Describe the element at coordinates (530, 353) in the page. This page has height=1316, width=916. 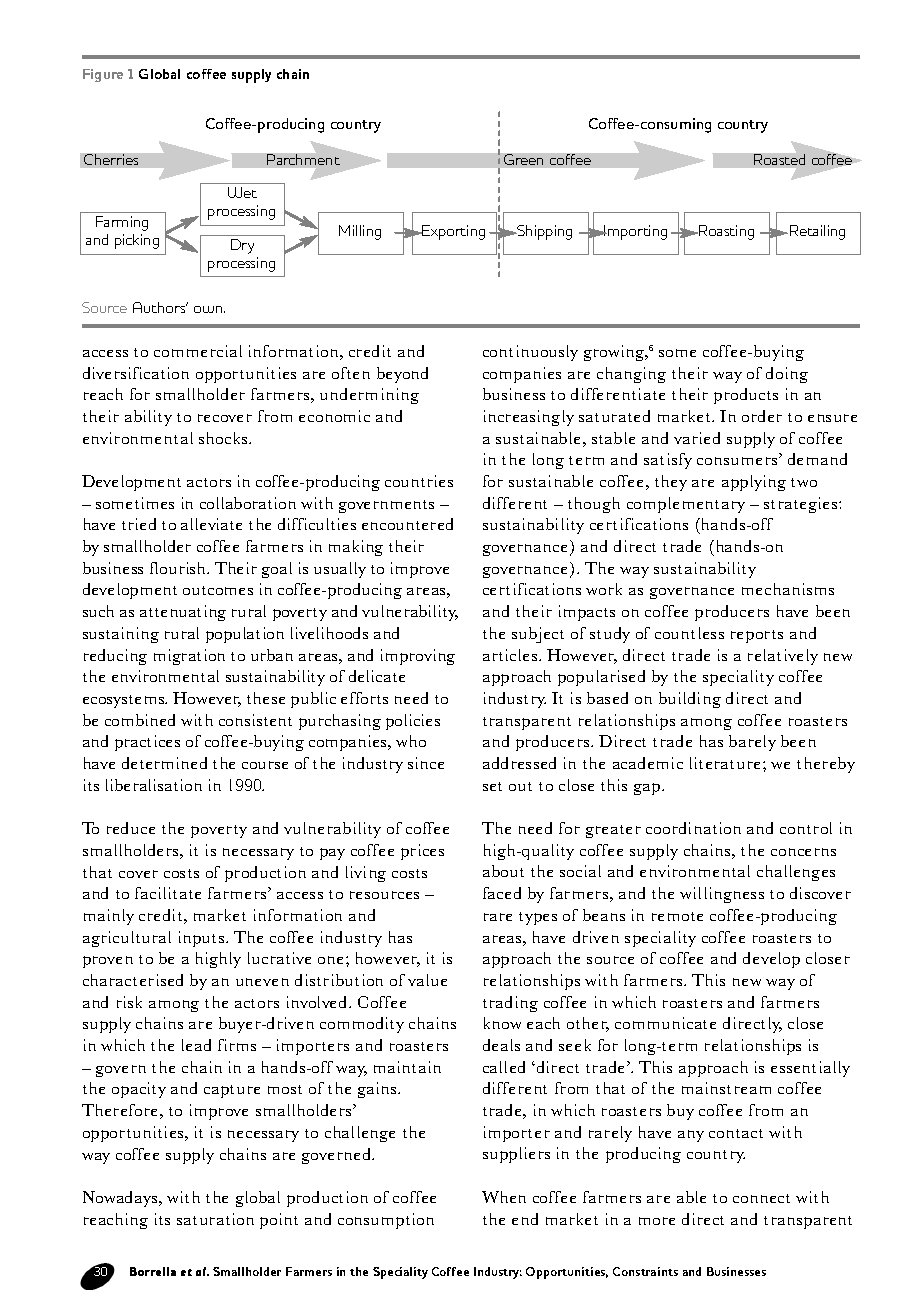
I see `continuously` at that location.
